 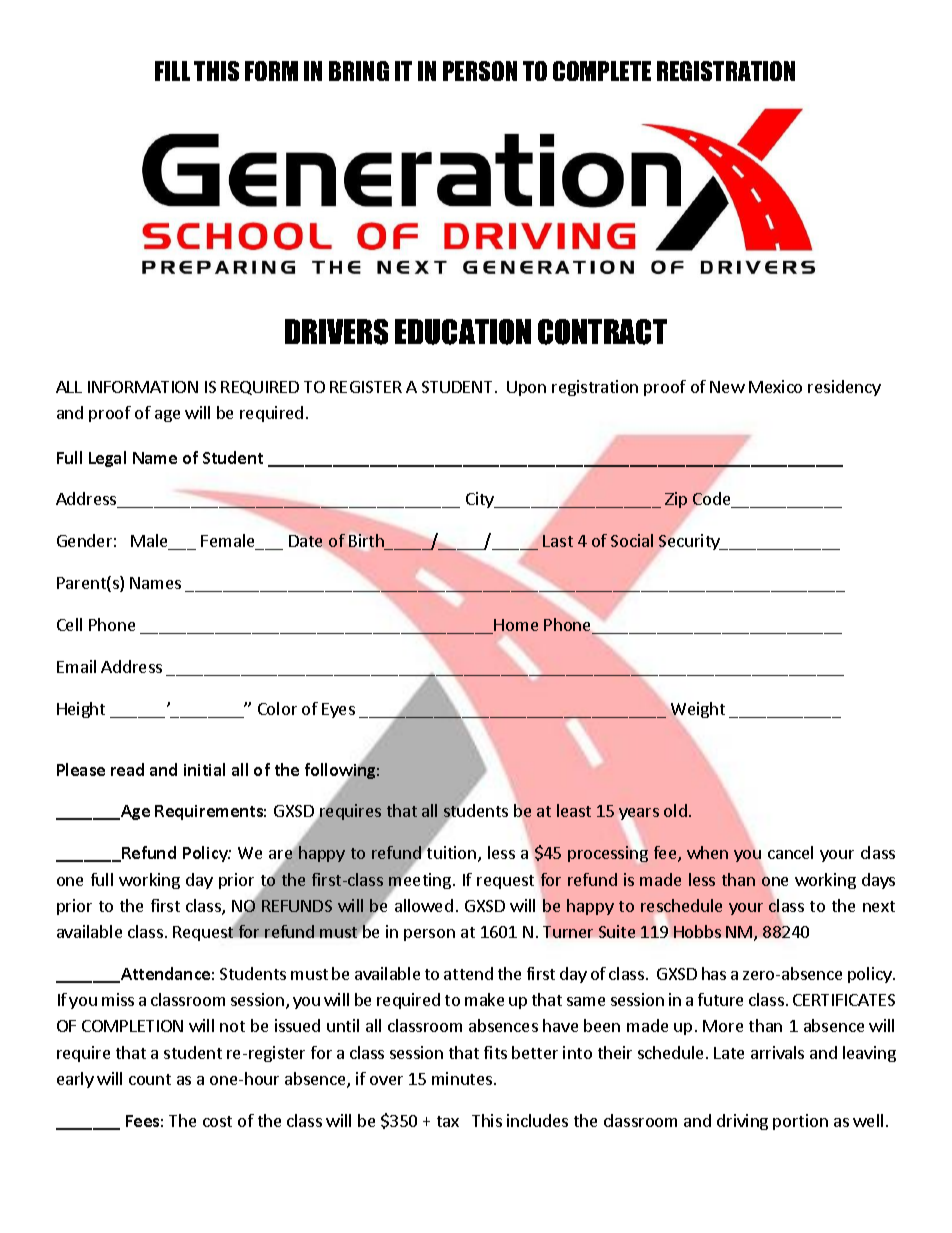 I want to click on Last, so click(x=558, y=541).
